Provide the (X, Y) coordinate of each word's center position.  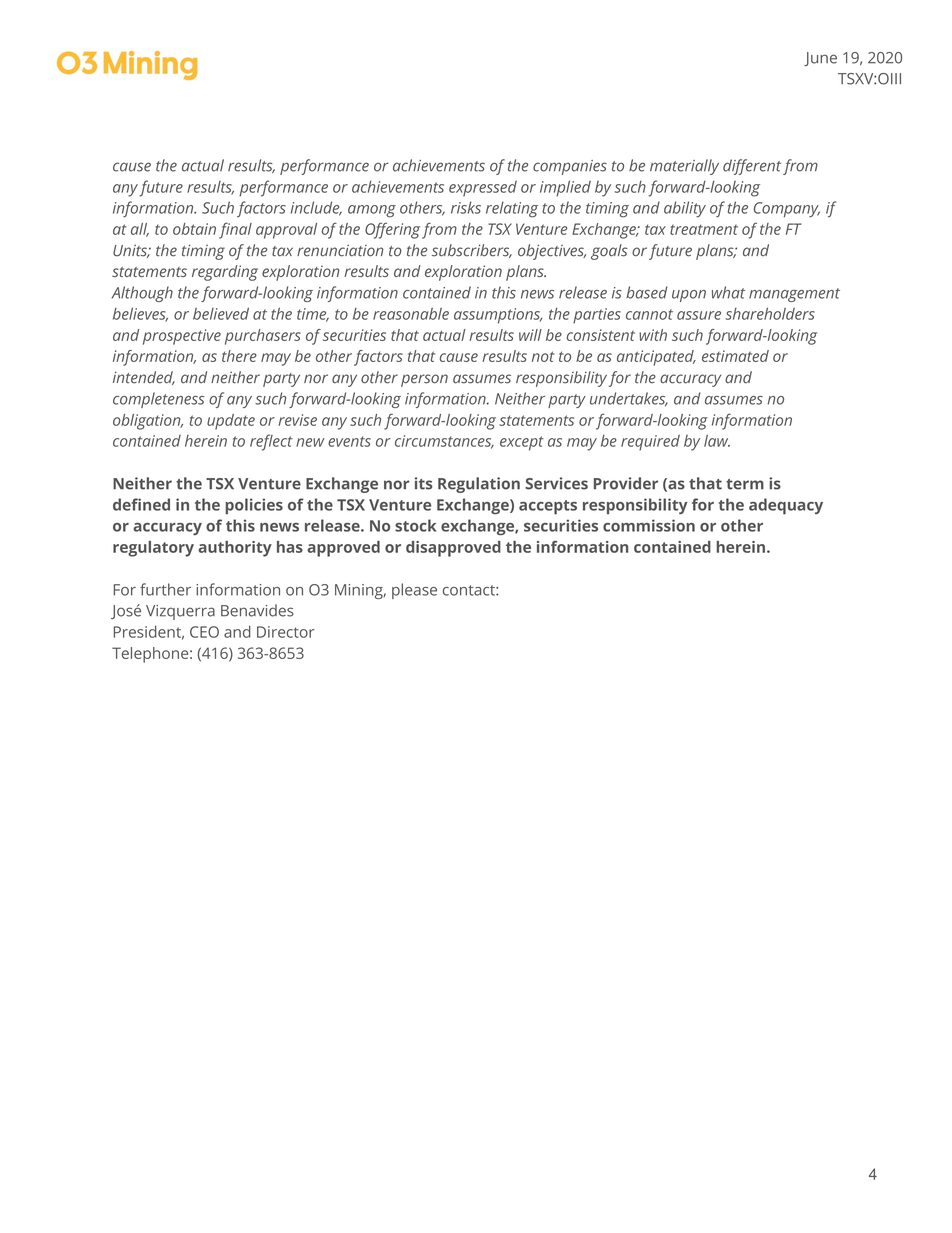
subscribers (472, 251)
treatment (704, 229)
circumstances (444, 442)
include (316, 208)
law (717, 440)
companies (570, 167)
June (820, 59)
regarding (225, 273)
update (231, 422)
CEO (204, 632)
